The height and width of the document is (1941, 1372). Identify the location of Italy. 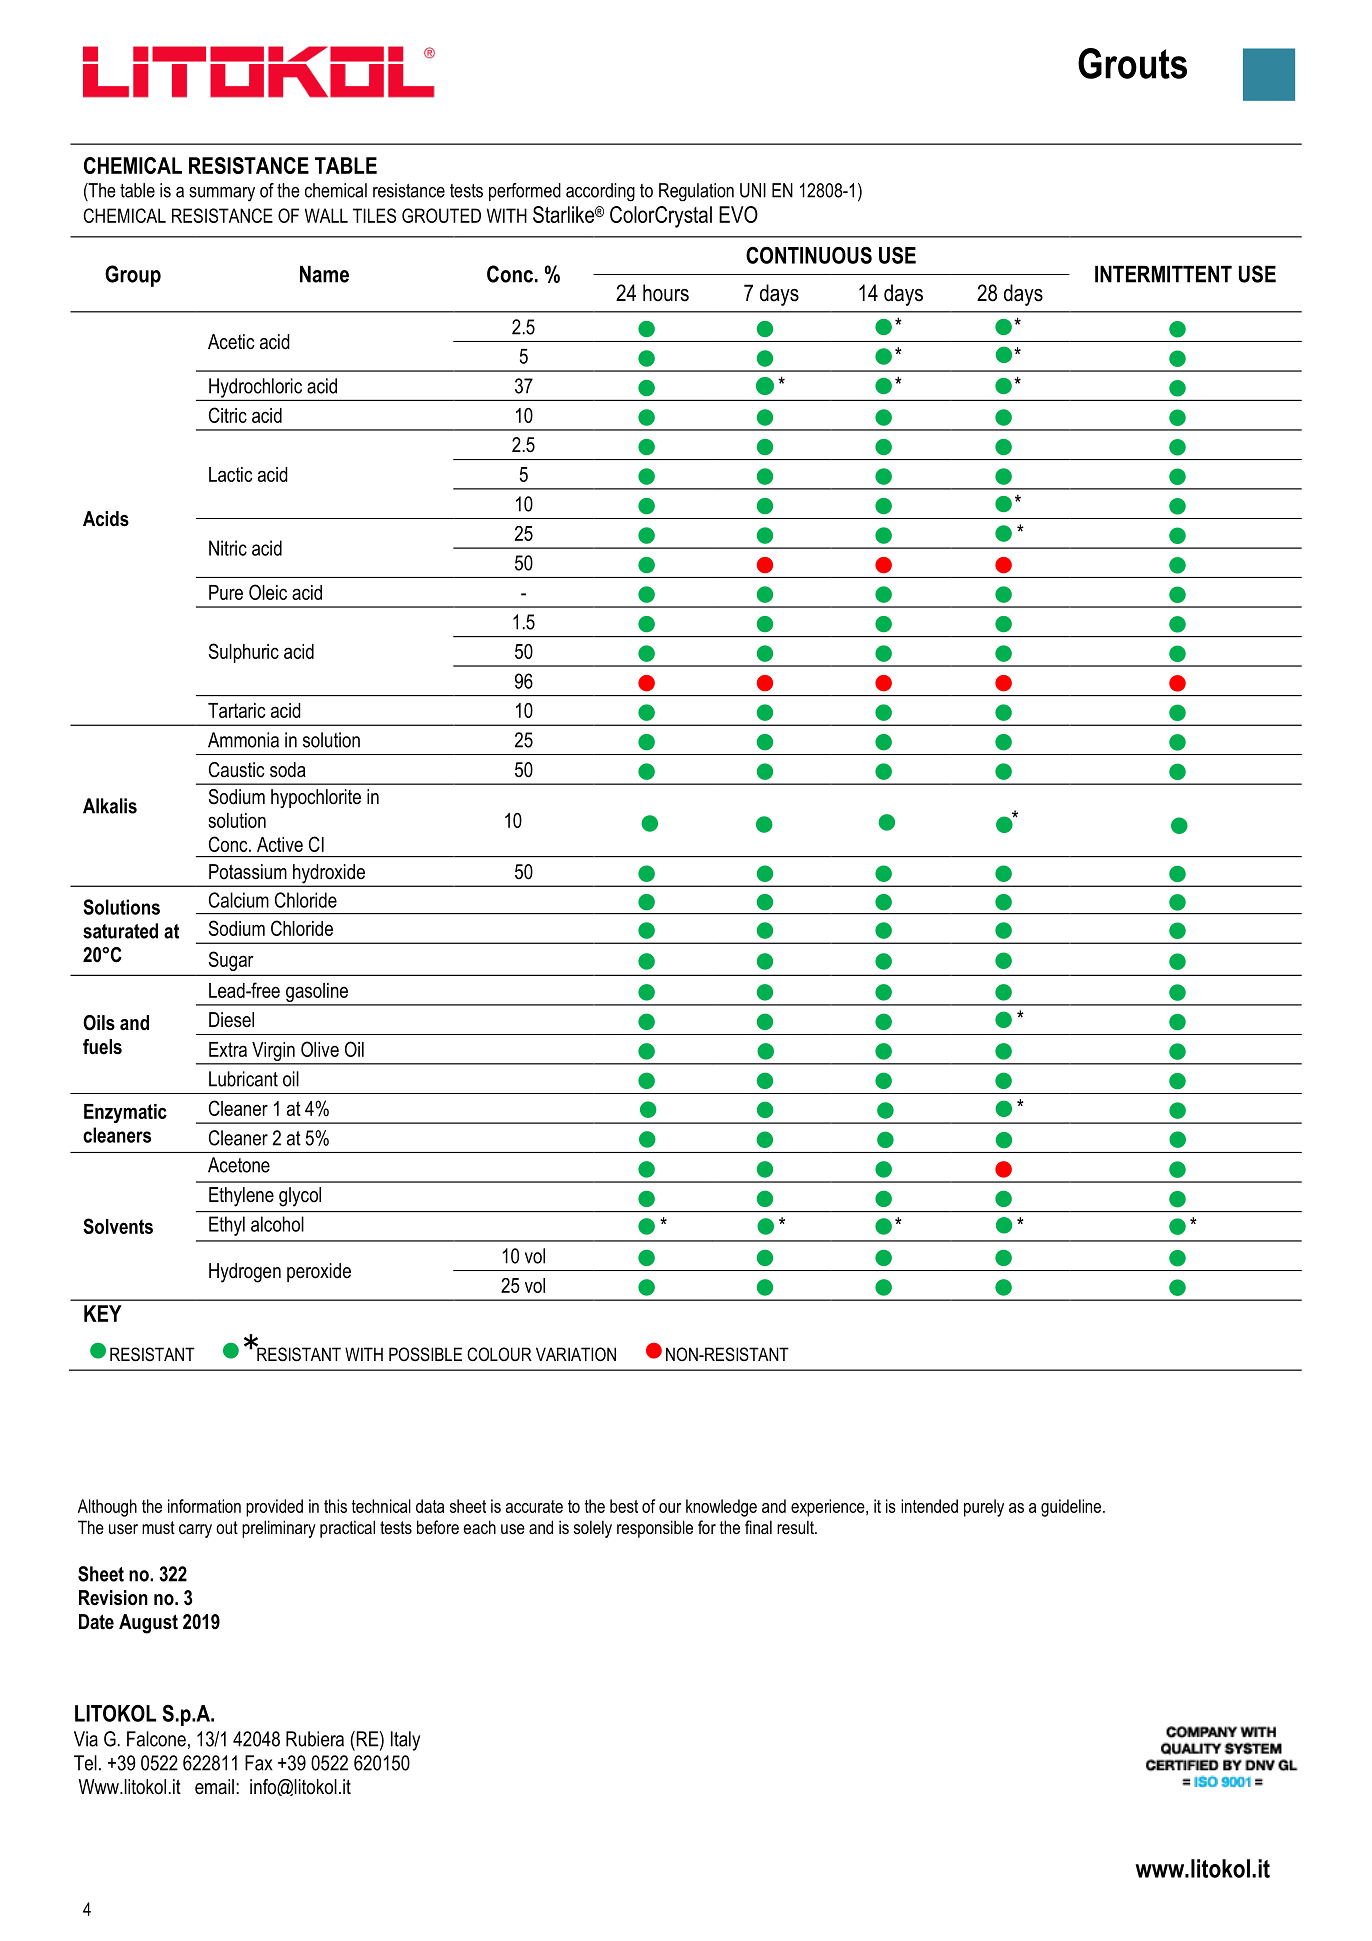
(405, 1741).
